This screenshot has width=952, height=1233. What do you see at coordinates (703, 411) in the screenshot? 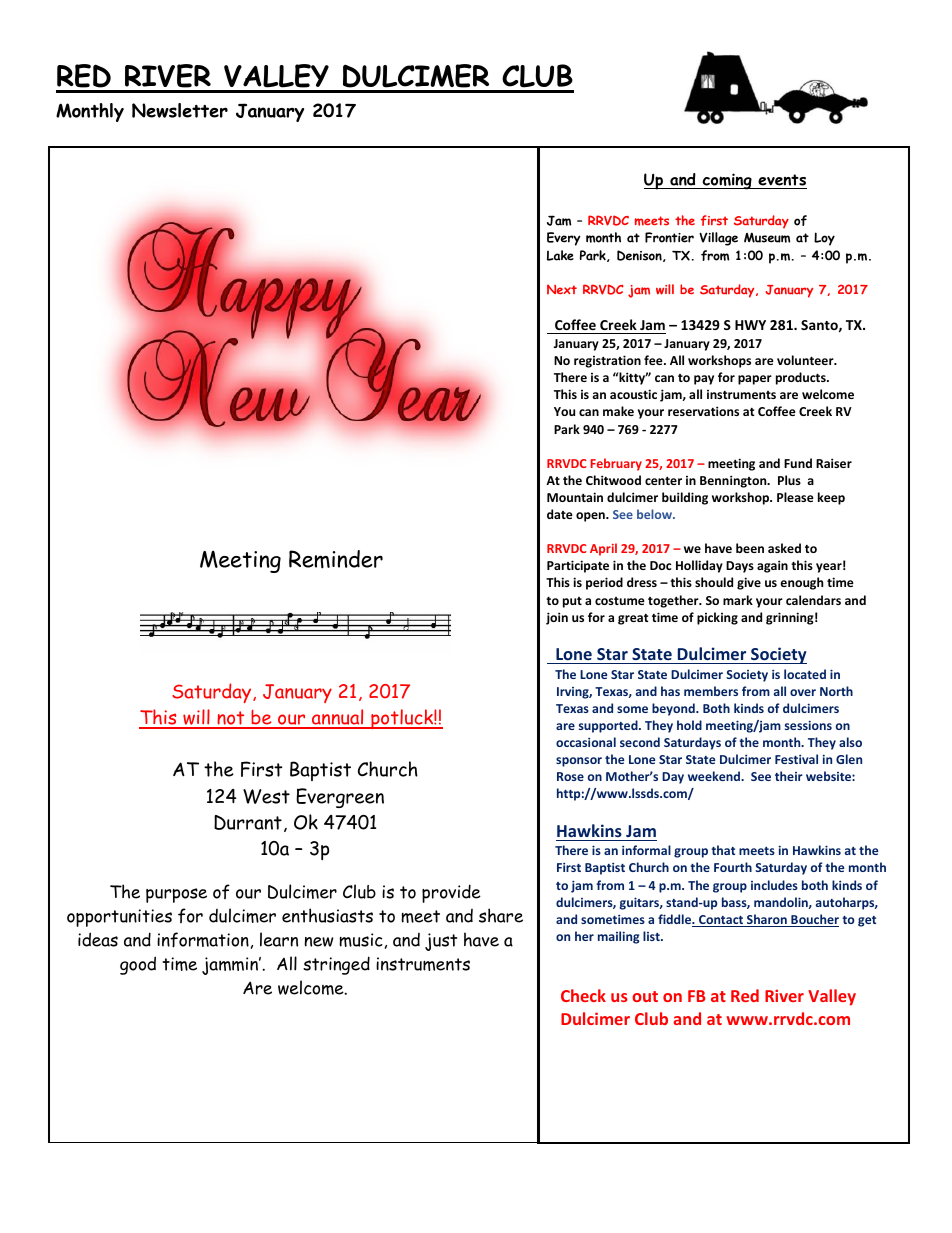
I see `reservations` at bounding box center [703, 411].
